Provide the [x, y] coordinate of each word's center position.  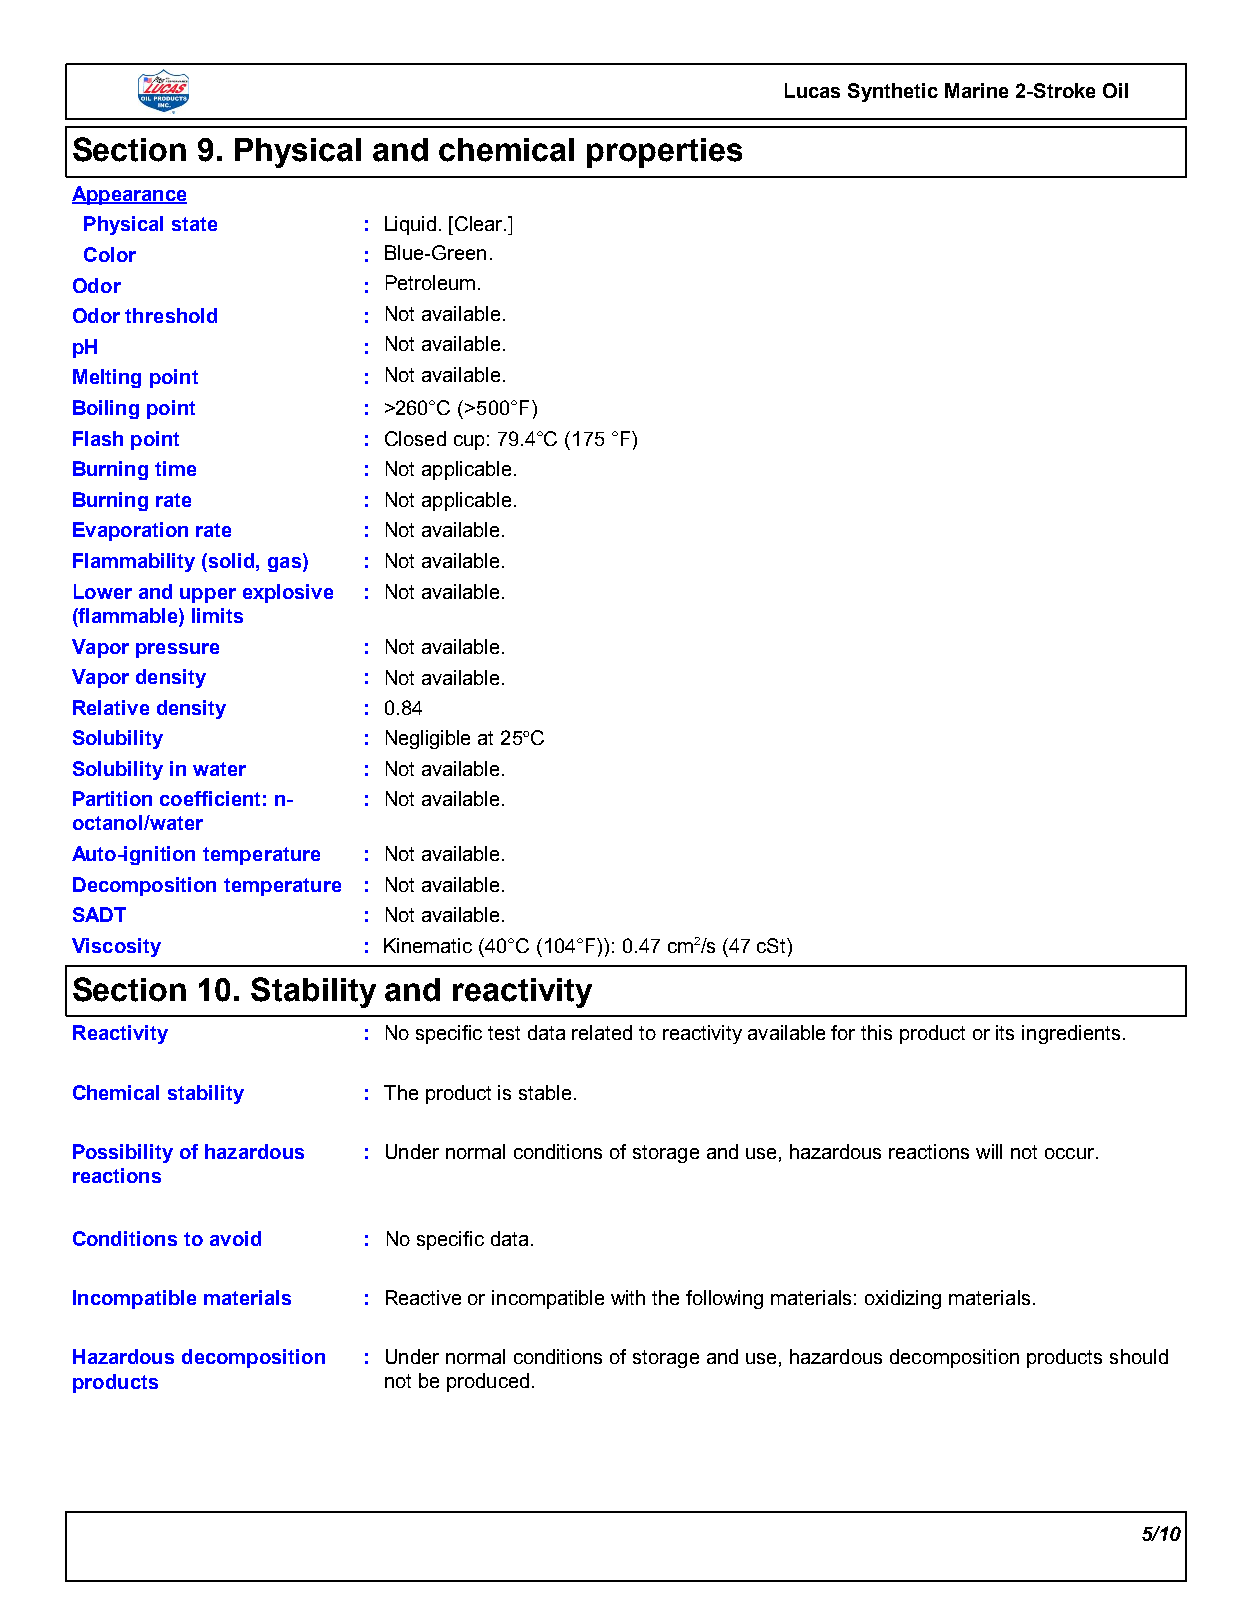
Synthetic [893, 92]
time [175, 468]
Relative [111, 707]
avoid [235, 1238]
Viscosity [116, 947]
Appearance [129, 195]
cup [469, 442]
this [876, 1032]
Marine [976, 90]
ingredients [1071, 1034]
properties [664, 153]
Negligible [428, 739]
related [602, 1032]
